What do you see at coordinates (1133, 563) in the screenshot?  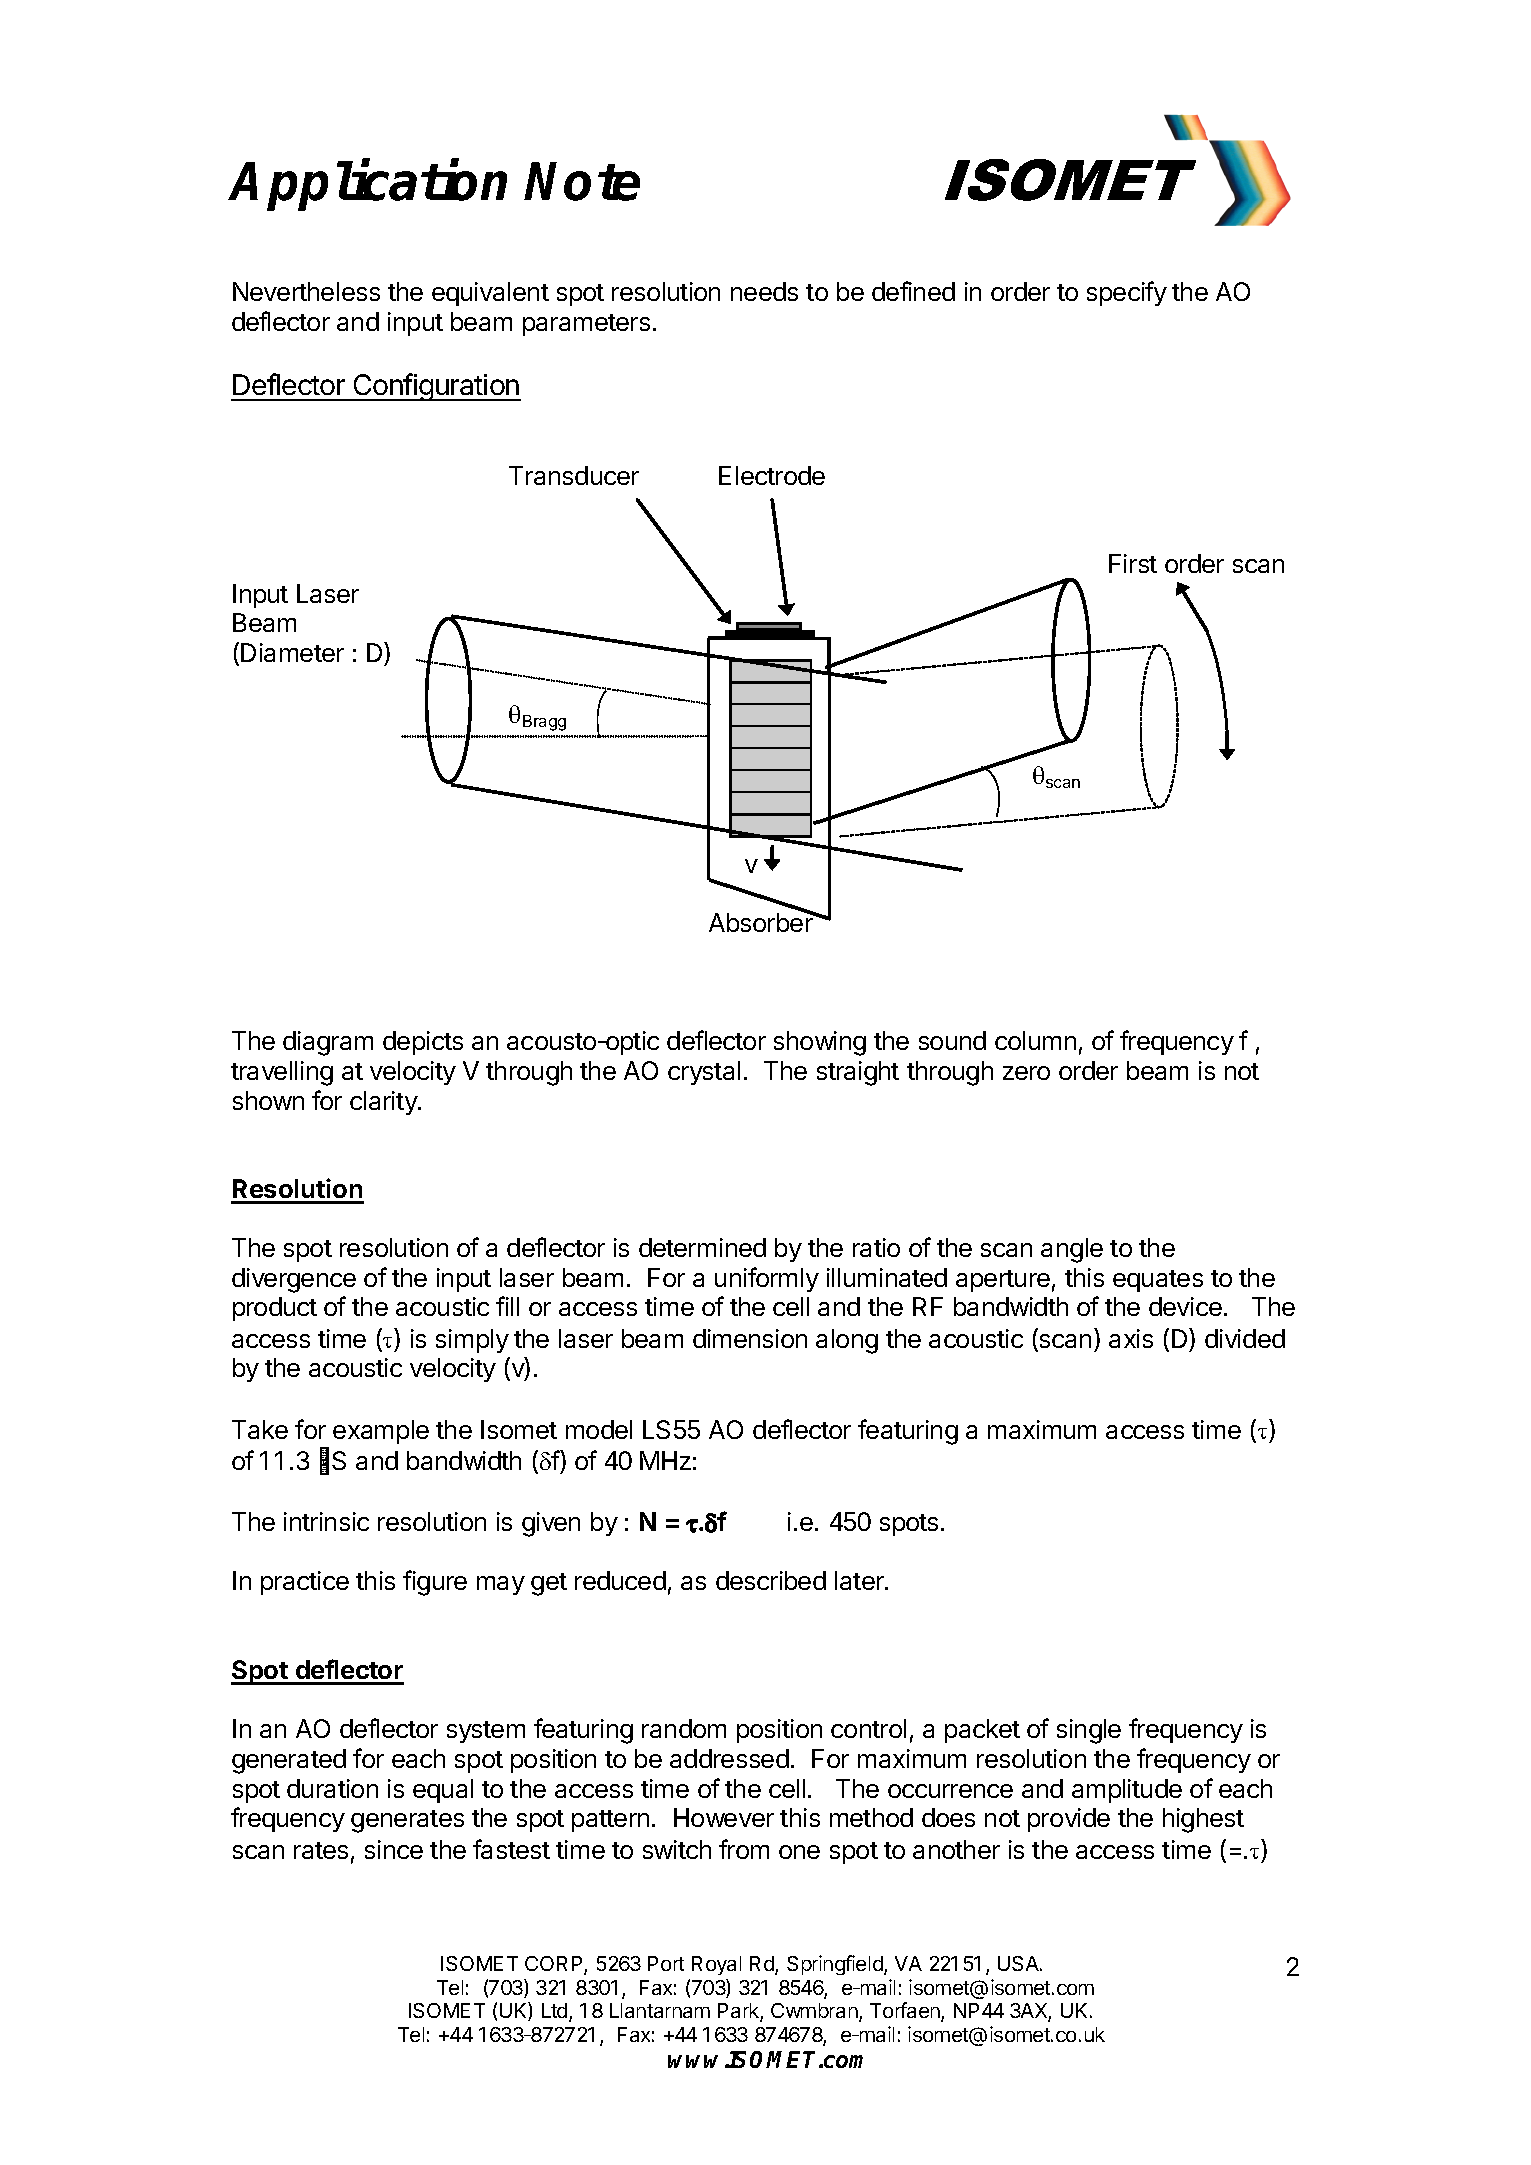 I see `First` at bounding box center [1133, 563].
